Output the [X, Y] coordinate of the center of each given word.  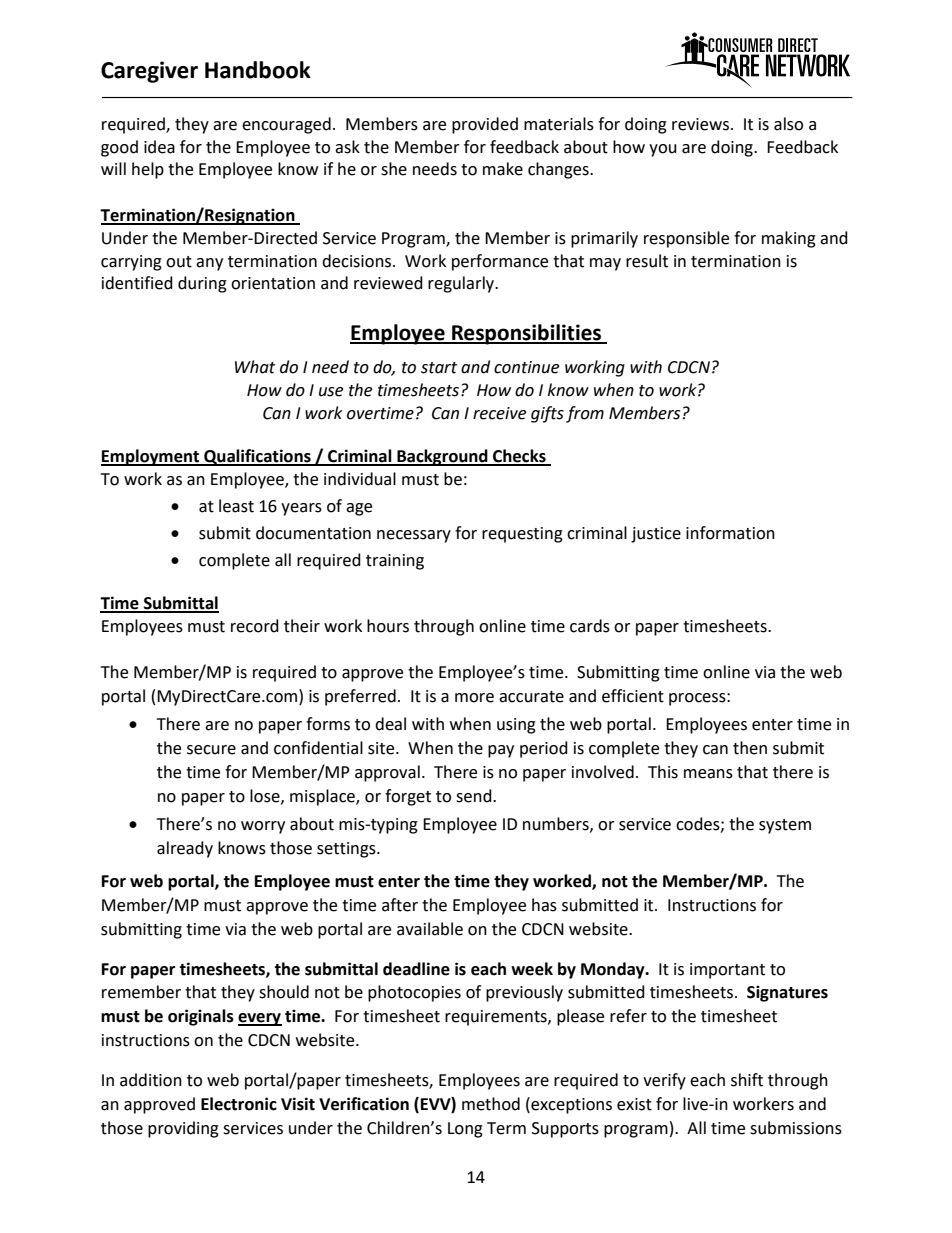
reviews [700, 124]
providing [183, 1129]
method [491, 1104]
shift [747, 1080]
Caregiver [149, 72]
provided [485, 125]
